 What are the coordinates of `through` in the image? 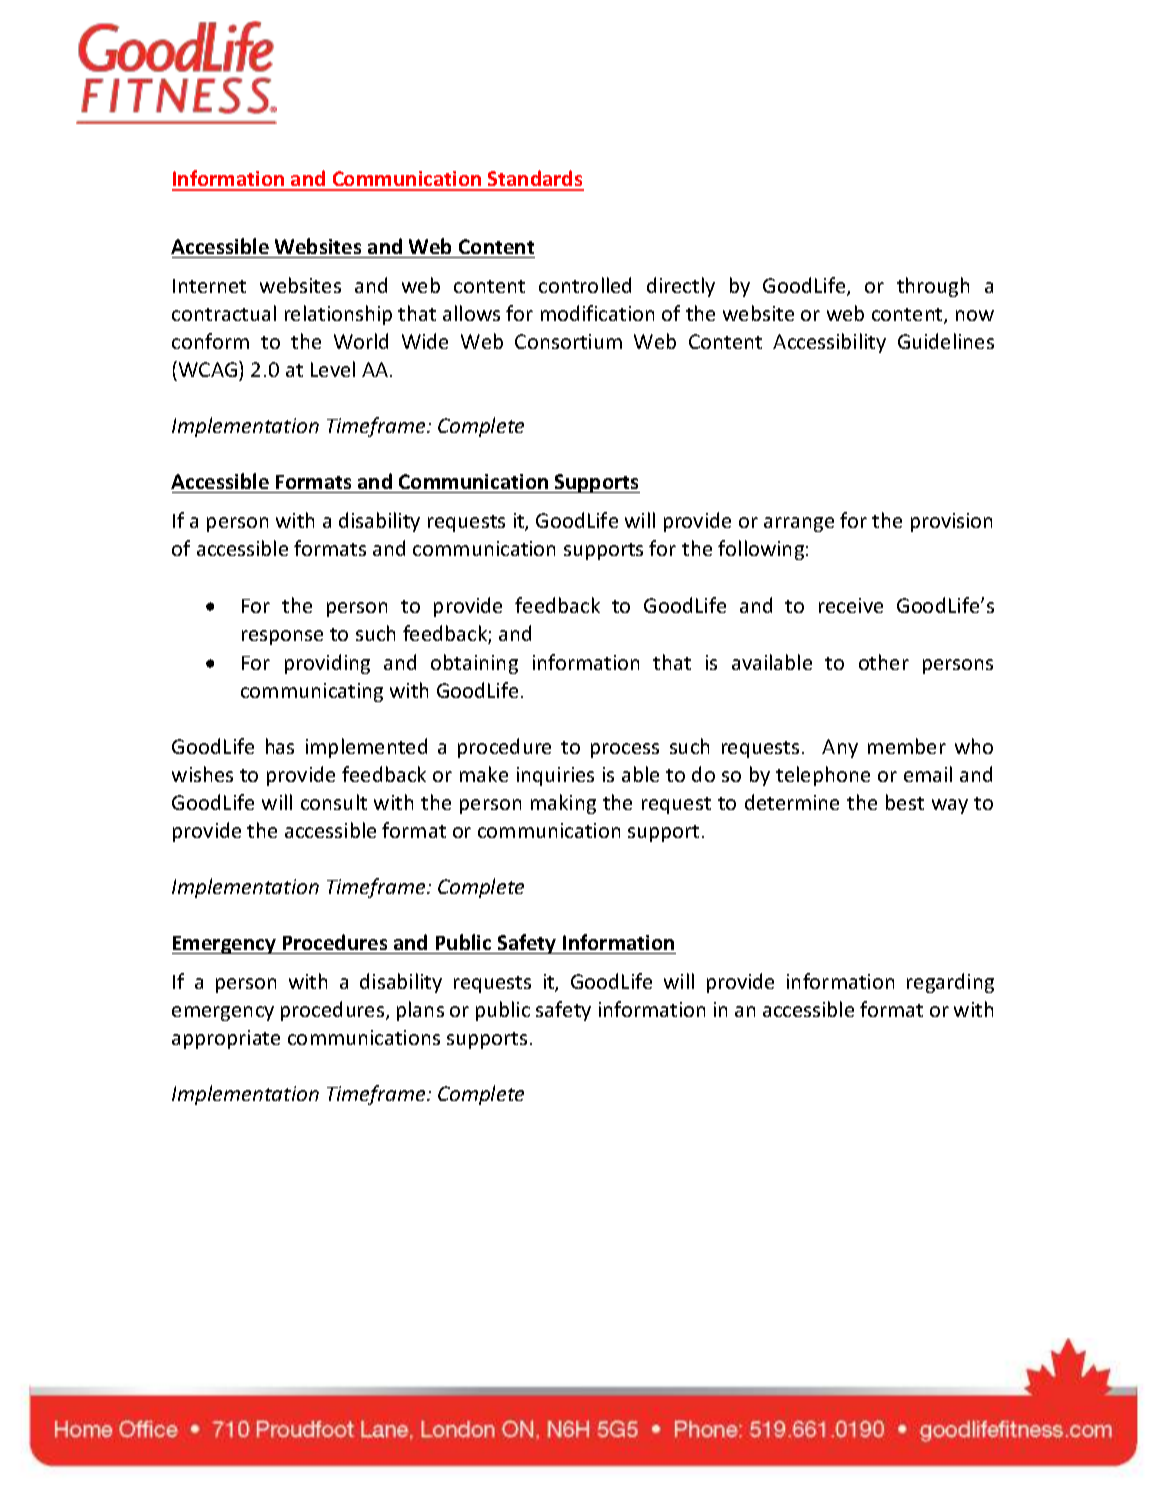 It's located at (933, 287).
